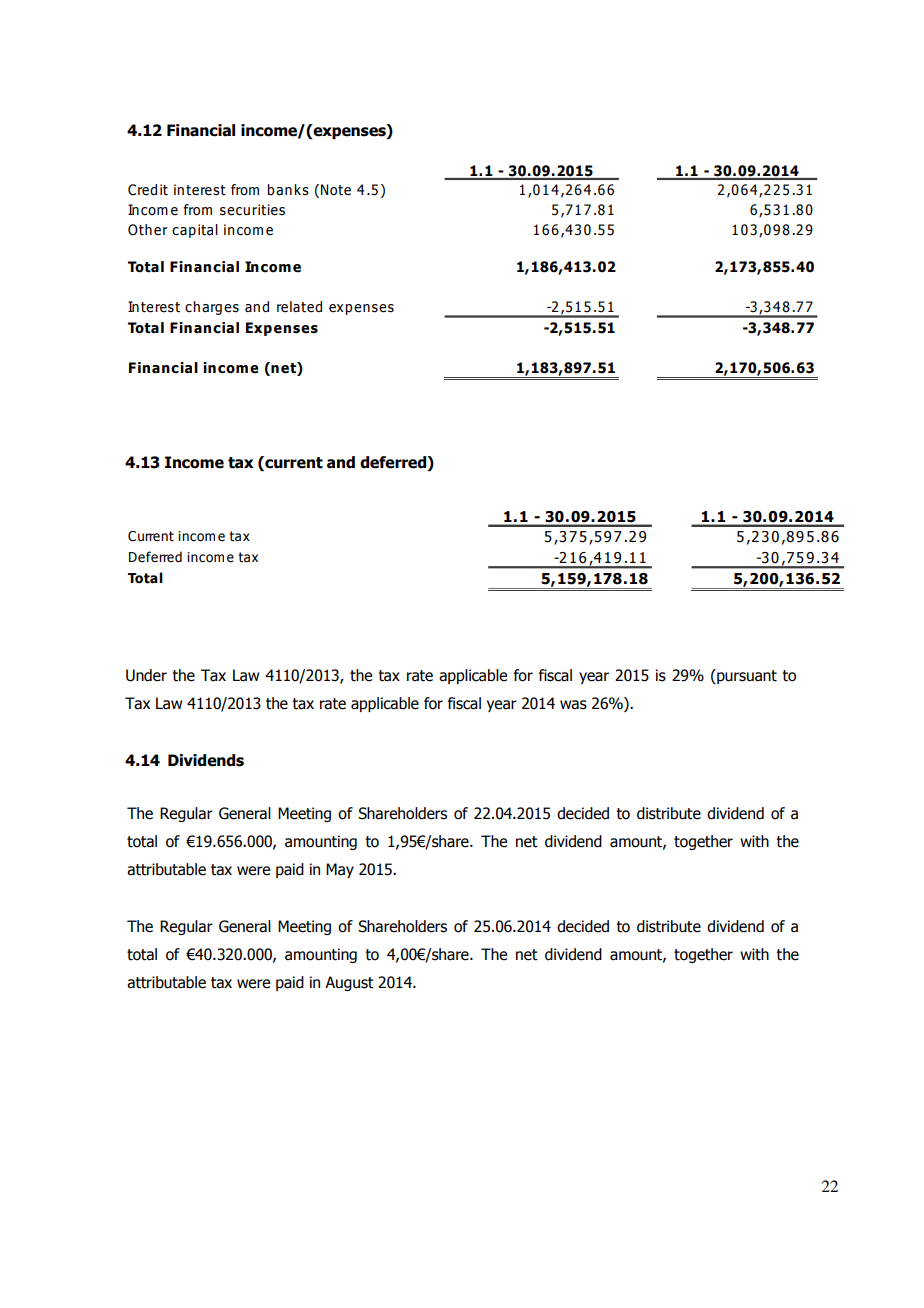 Image resolution: width=924 pixels, height=1308 pixels. I want to click on related, so click(299, 307).
